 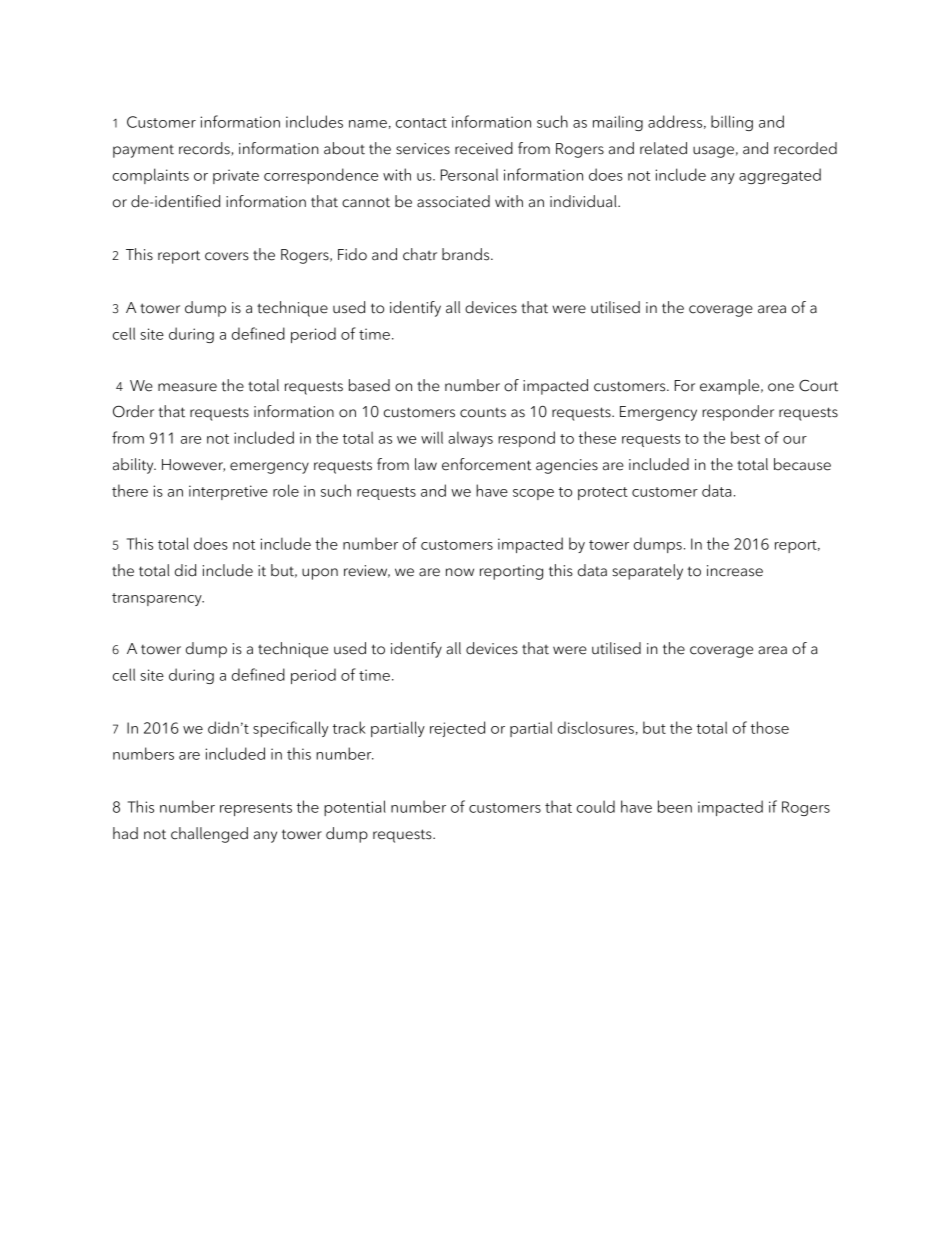 I want to click on potential, so click(x=355, y=808).
